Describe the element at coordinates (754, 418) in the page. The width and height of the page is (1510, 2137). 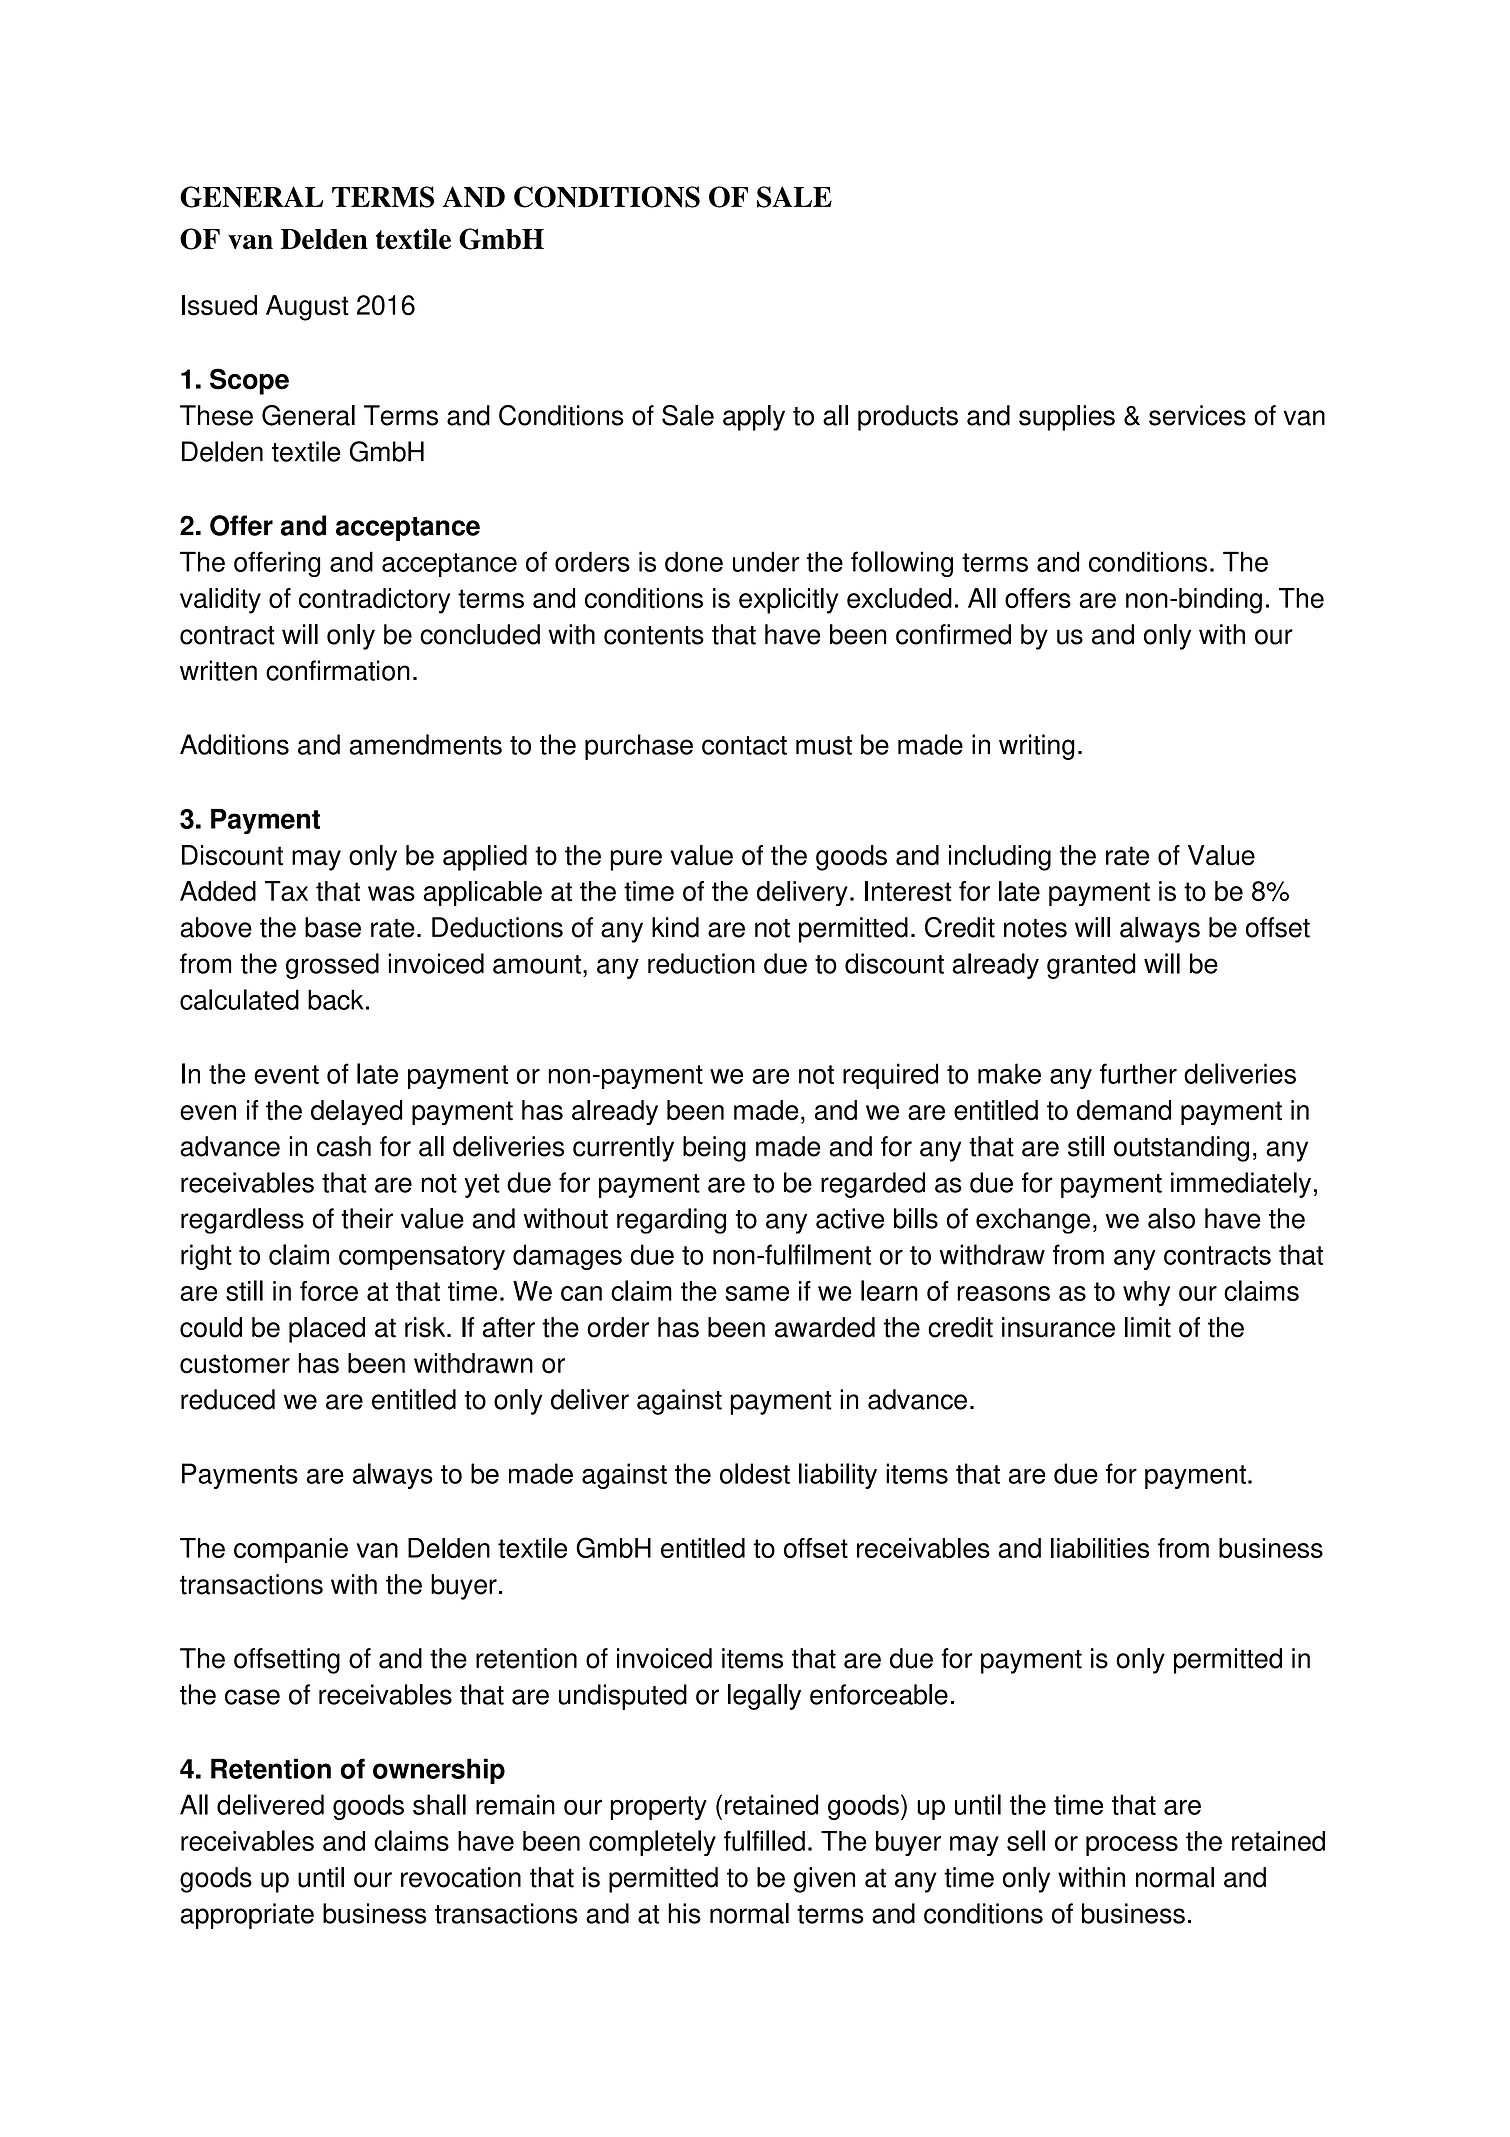
I see `apply` at that location.
